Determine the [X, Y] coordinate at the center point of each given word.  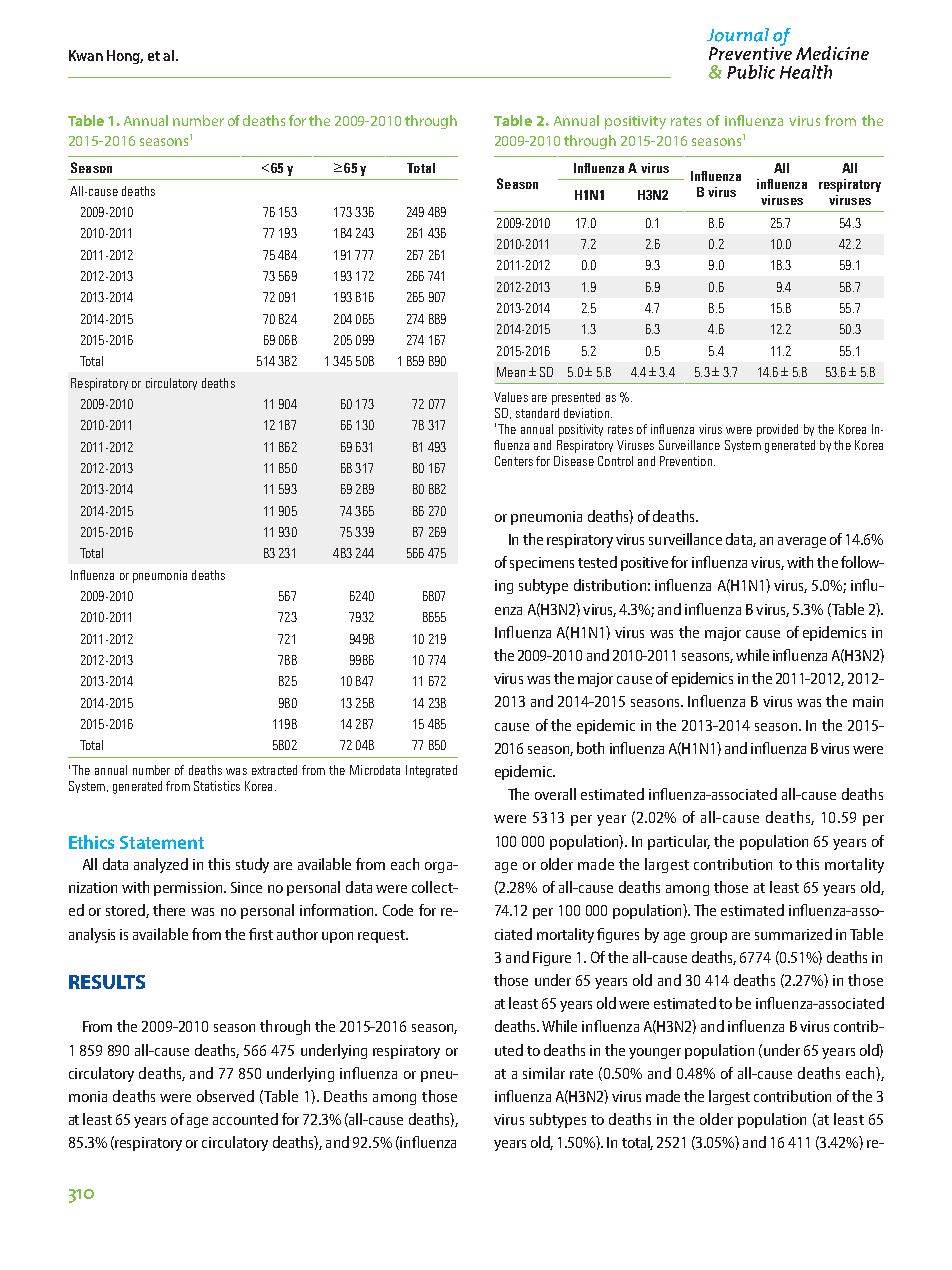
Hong [125, 57]
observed [225, 1096]
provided [777, 430]
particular [679, 842]
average [802, 542]
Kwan [86, 55]
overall [555, 794]
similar [544, 1073]
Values [511, 397]
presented [576, 398]
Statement [162, 842]
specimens [542, 564]
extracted [274, 770]
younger [655, 1053]
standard [537, 413]
